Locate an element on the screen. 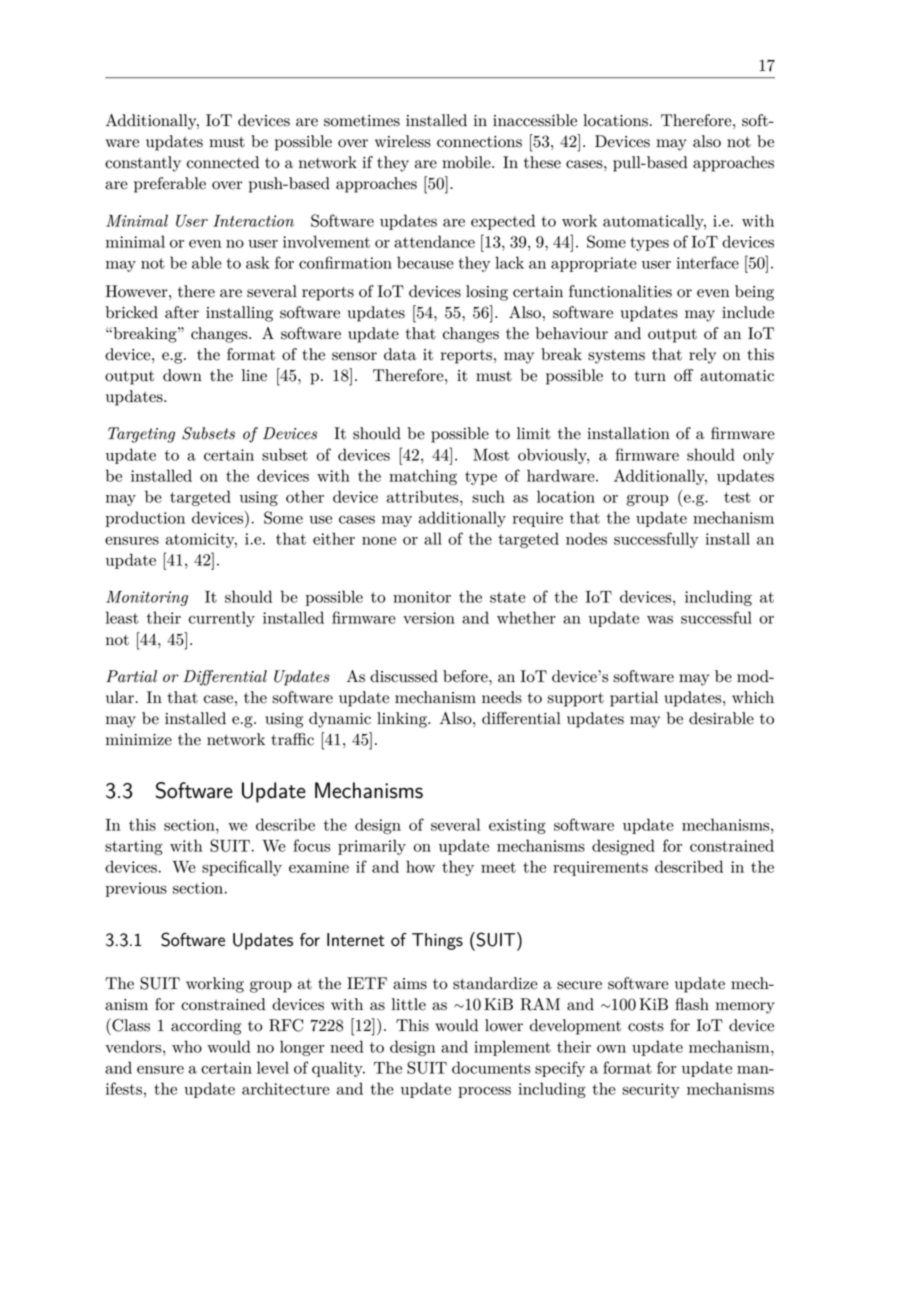  only is located at coordinates (758, 456).
